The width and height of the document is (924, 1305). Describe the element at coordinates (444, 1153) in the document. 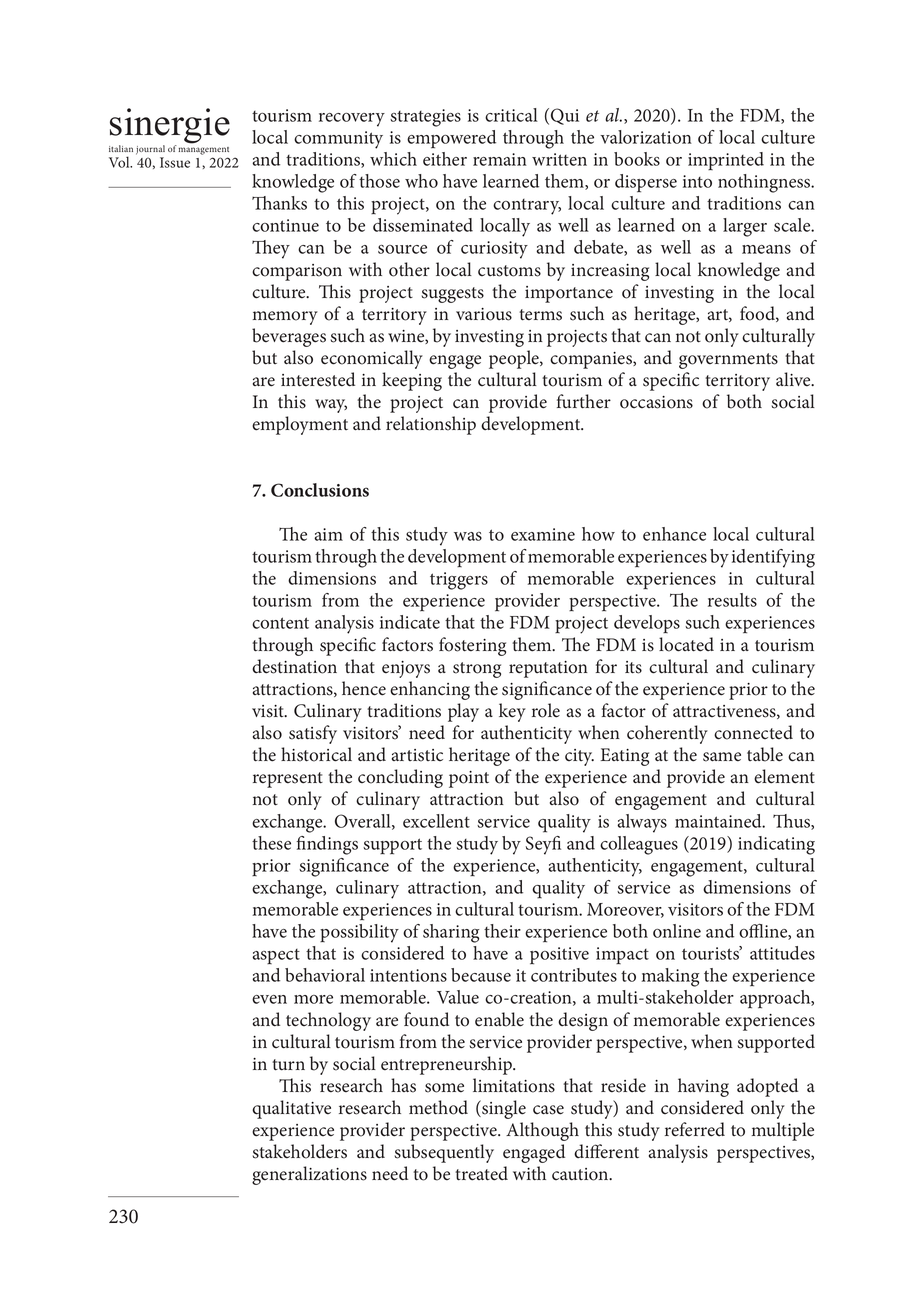

I see `subsequently` at that location.
